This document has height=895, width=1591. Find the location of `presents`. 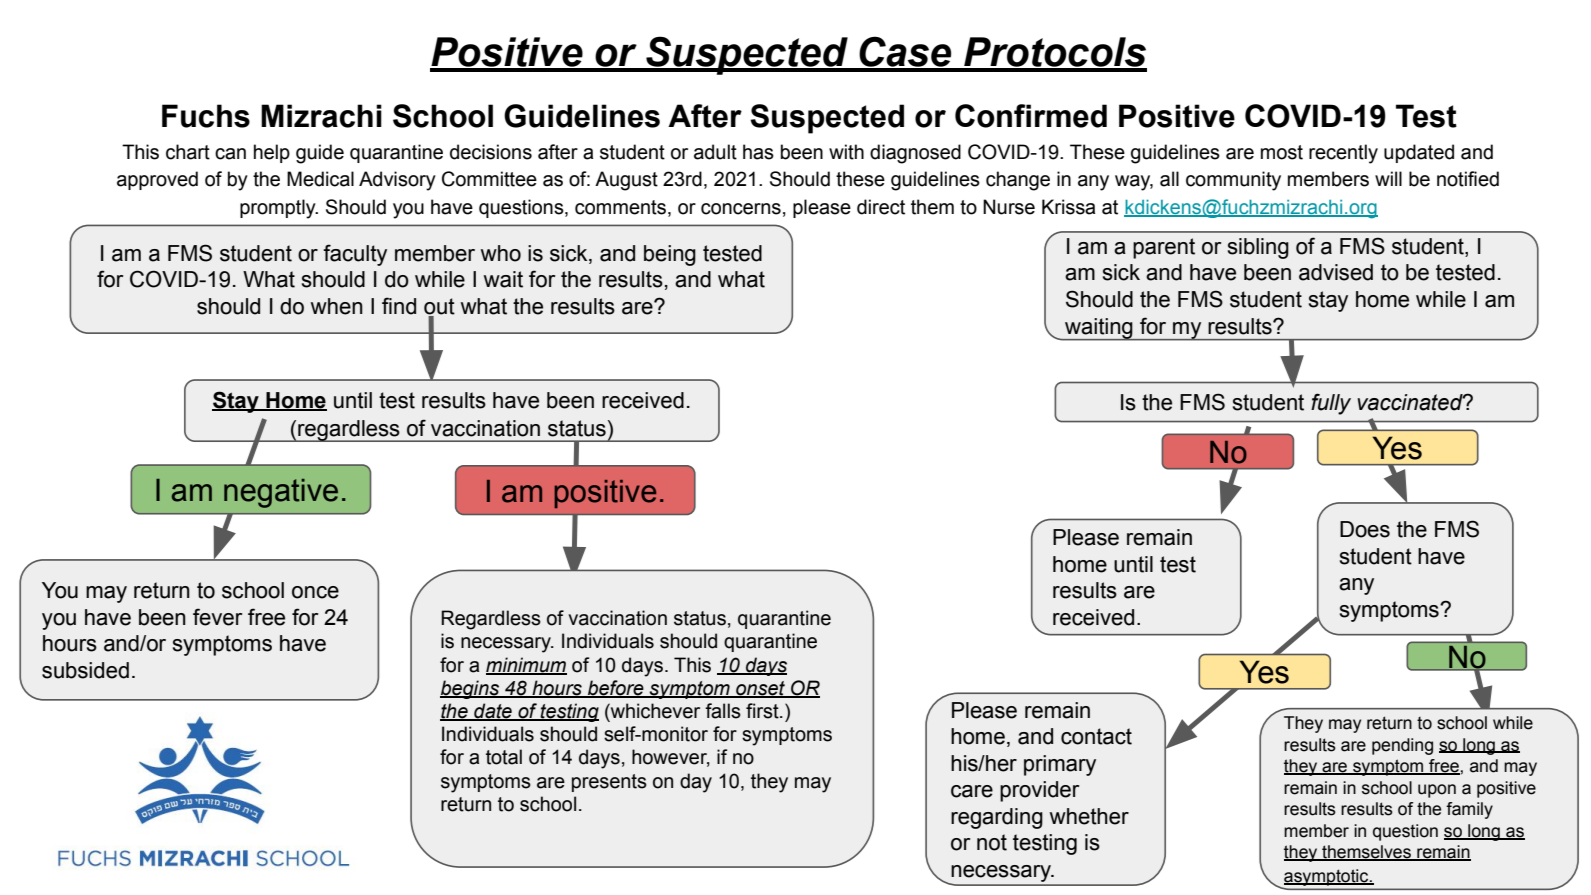

presents is located at coordinates (609, 783).
